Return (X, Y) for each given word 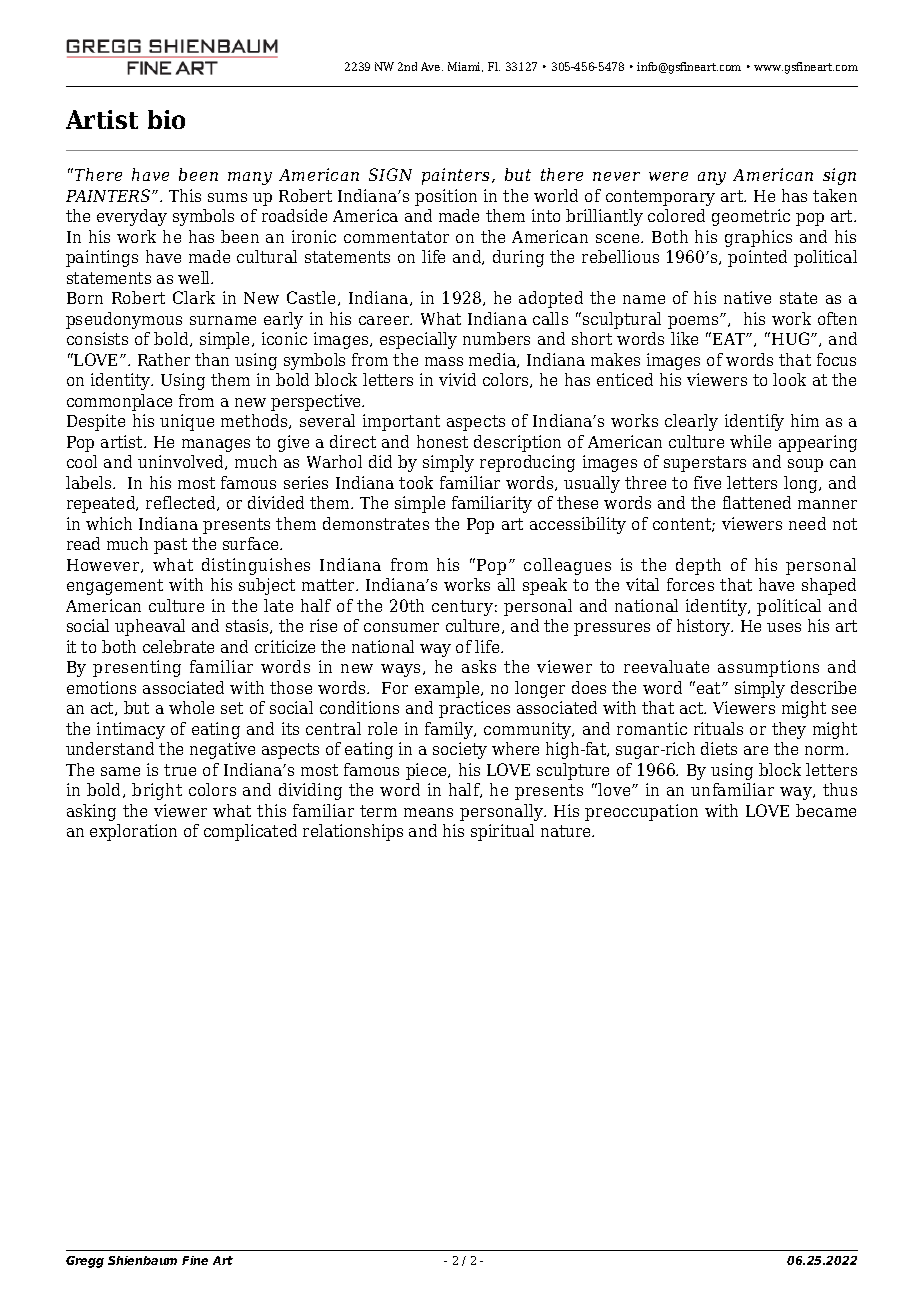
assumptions (768, 668)
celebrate (178, 646)
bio (166, 119)
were (668, 176)
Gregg (85, 1262)
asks (479, 666)
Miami (465, 67)
